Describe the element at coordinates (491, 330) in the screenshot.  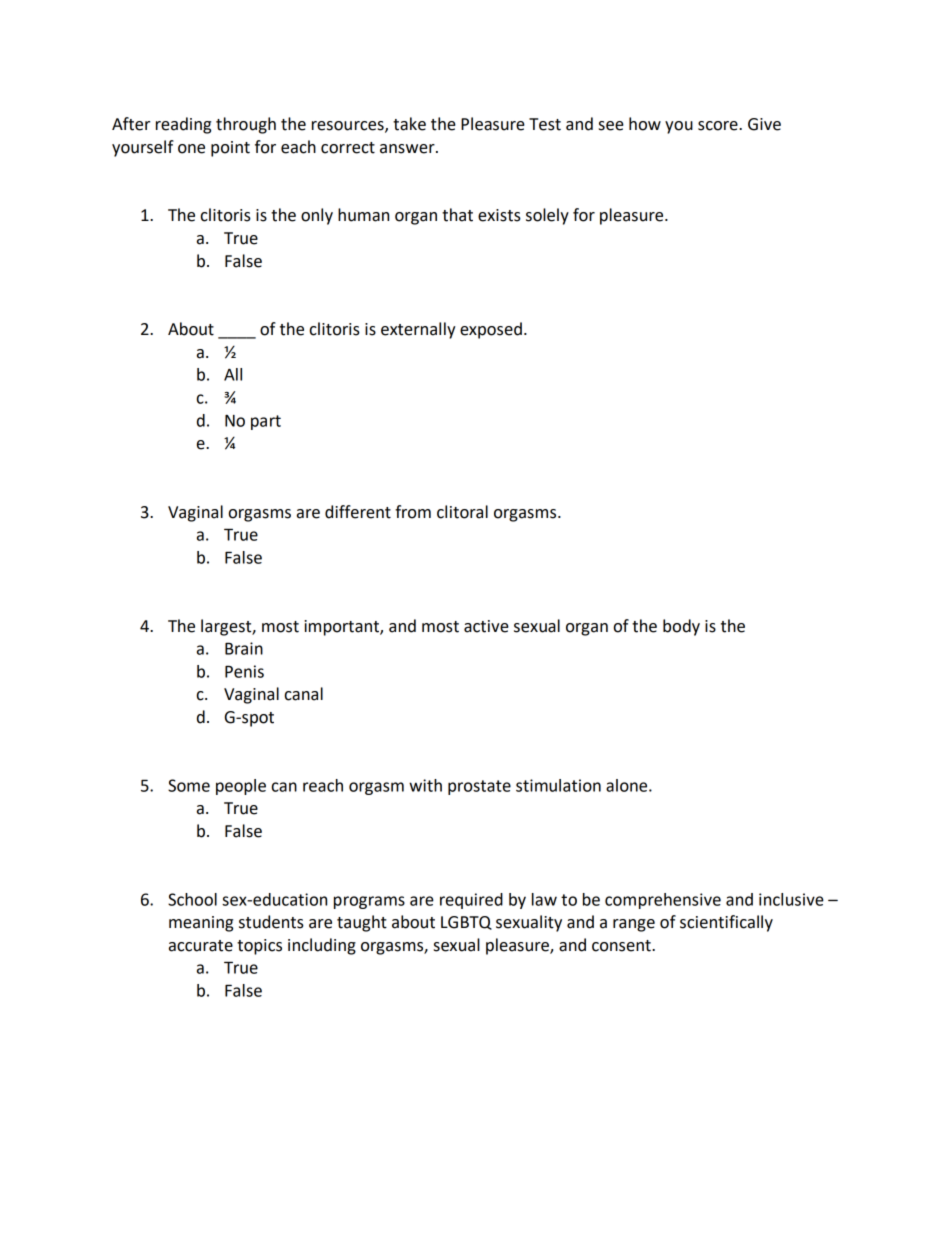
I see `exposed` at that location.
